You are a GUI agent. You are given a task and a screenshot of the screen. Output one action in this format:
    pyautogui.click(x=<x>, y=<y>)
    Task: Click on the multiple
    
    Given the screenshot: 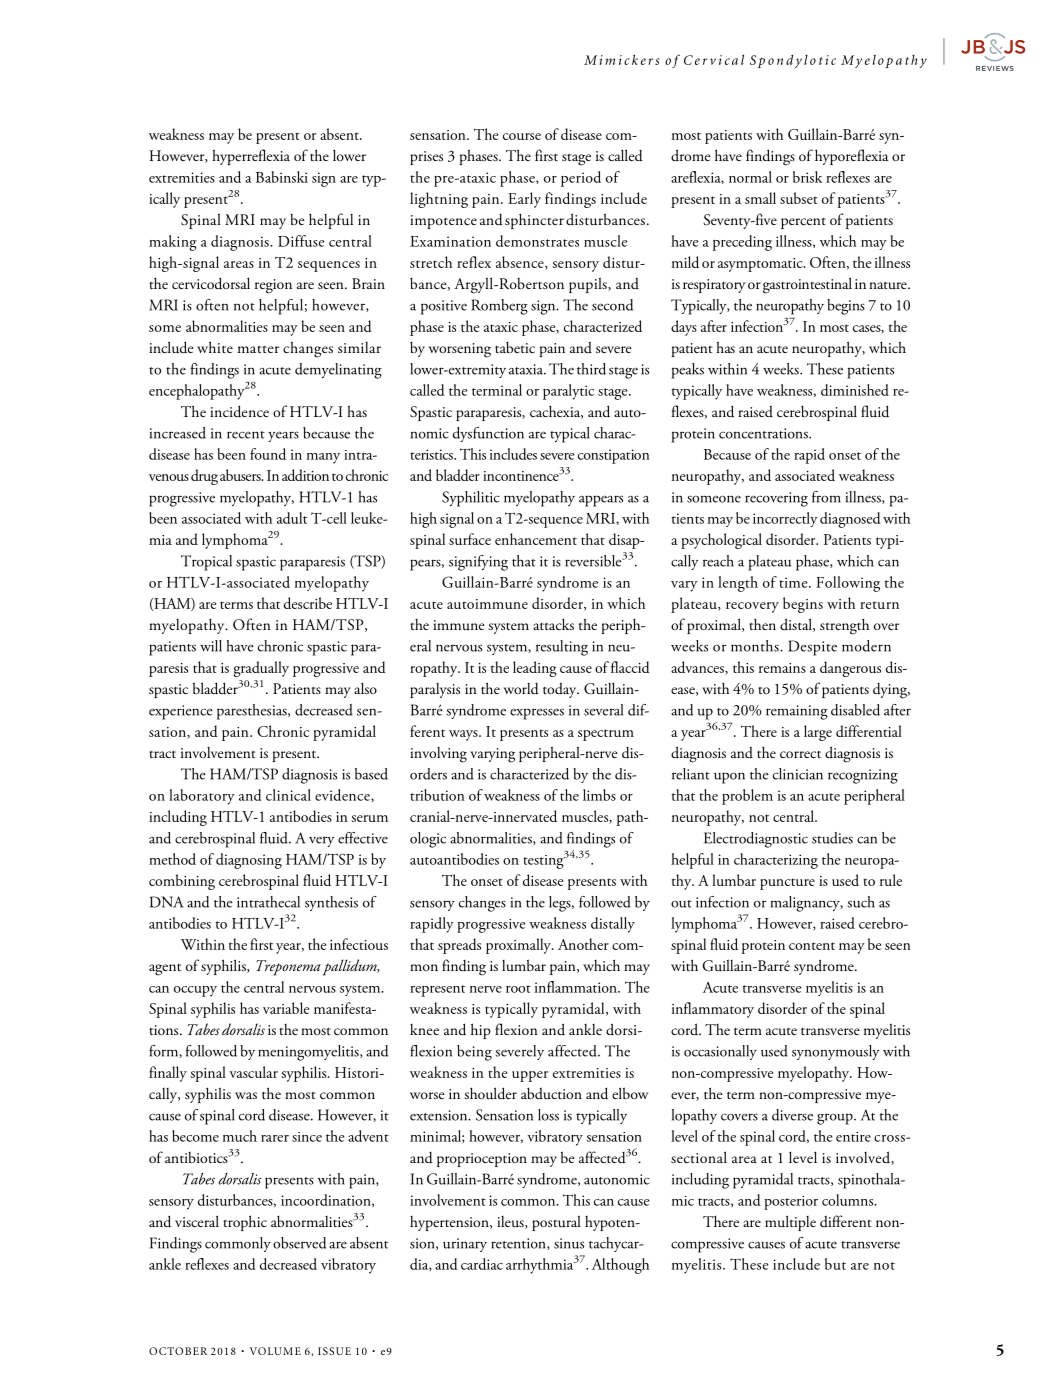 What is the action you would take?
    pyautogui.click(x=790, y=1223)
